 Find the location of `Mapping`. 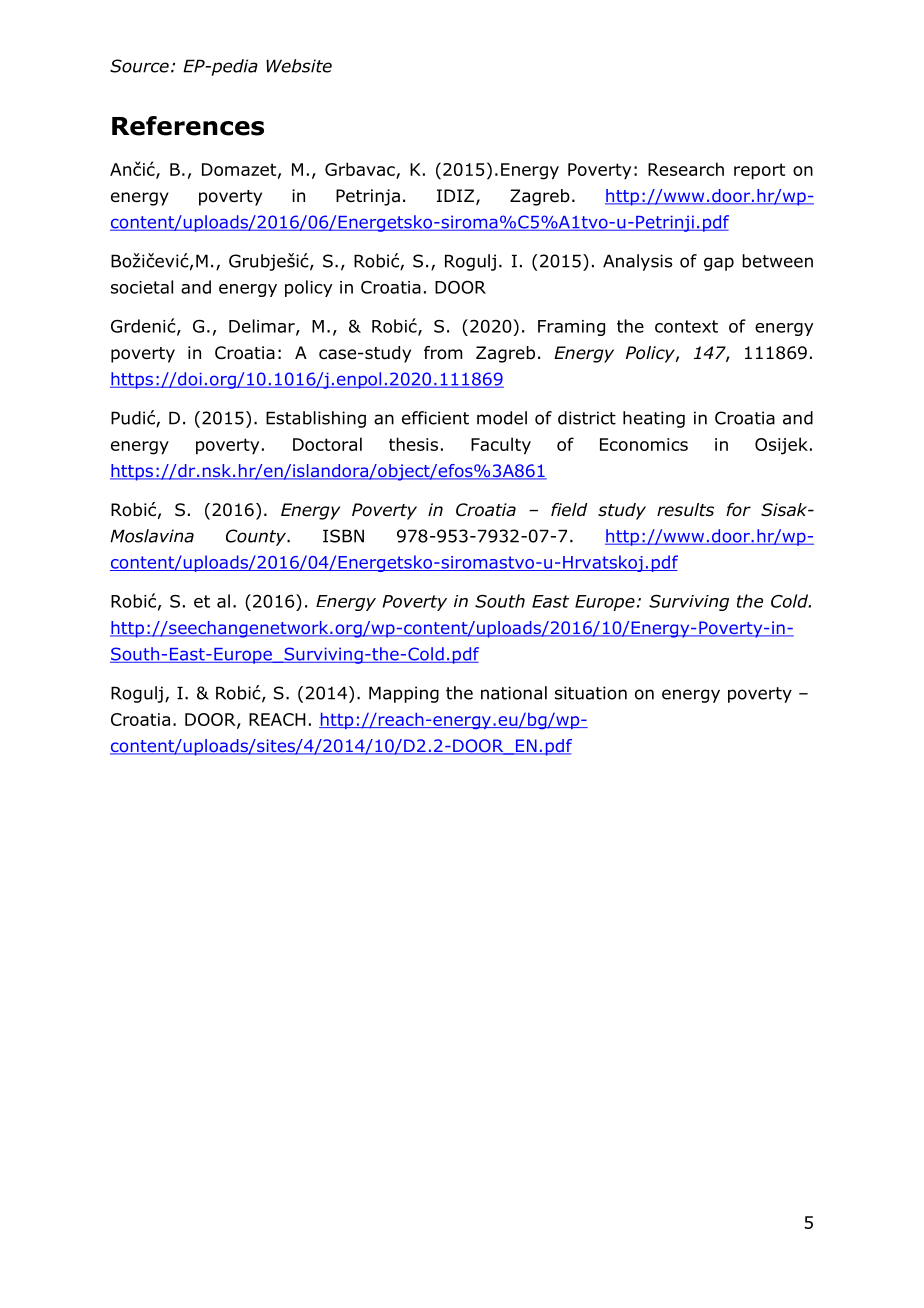

Mapping is located at coordinates (404, 694).
